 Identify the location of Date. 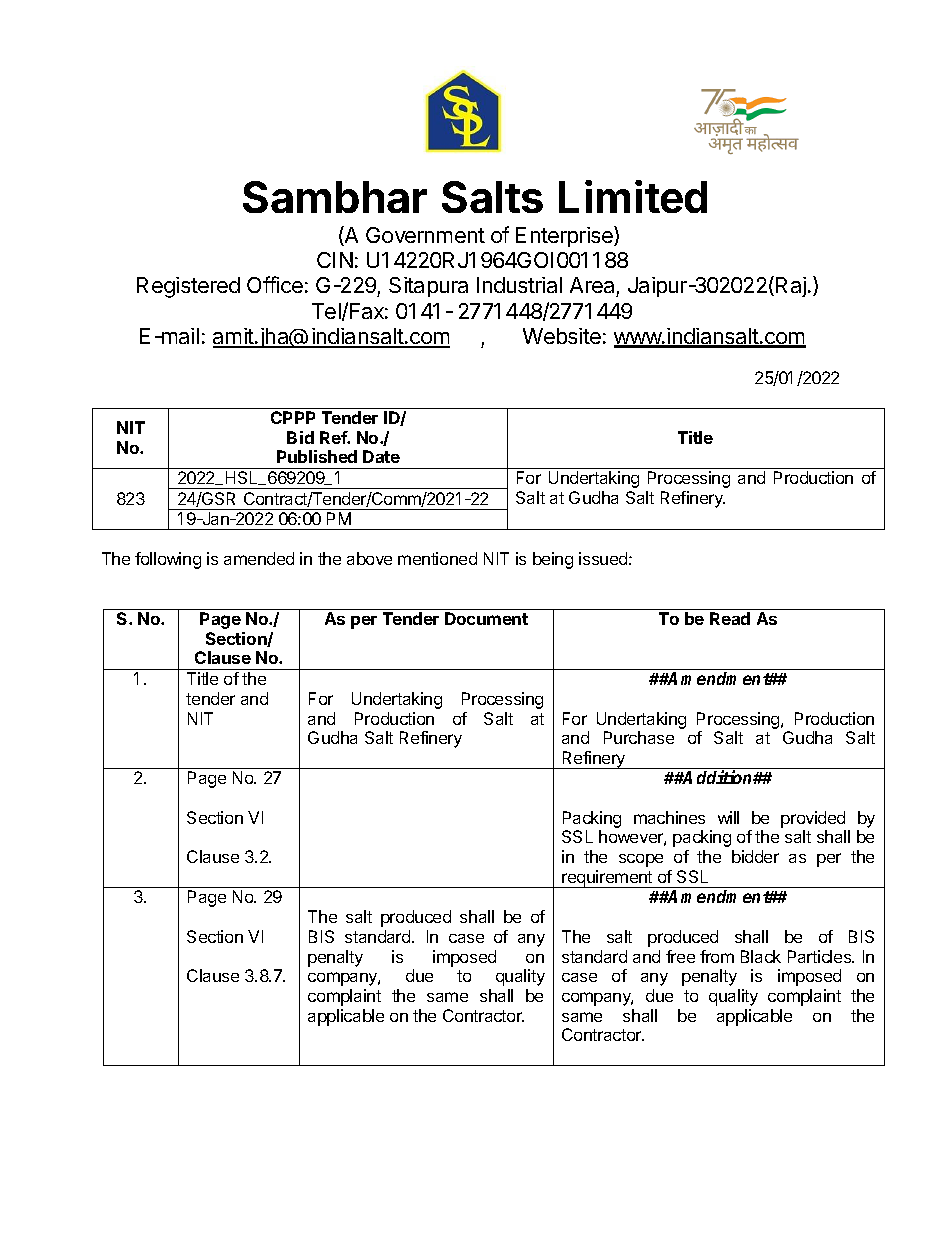
(381, 456).
